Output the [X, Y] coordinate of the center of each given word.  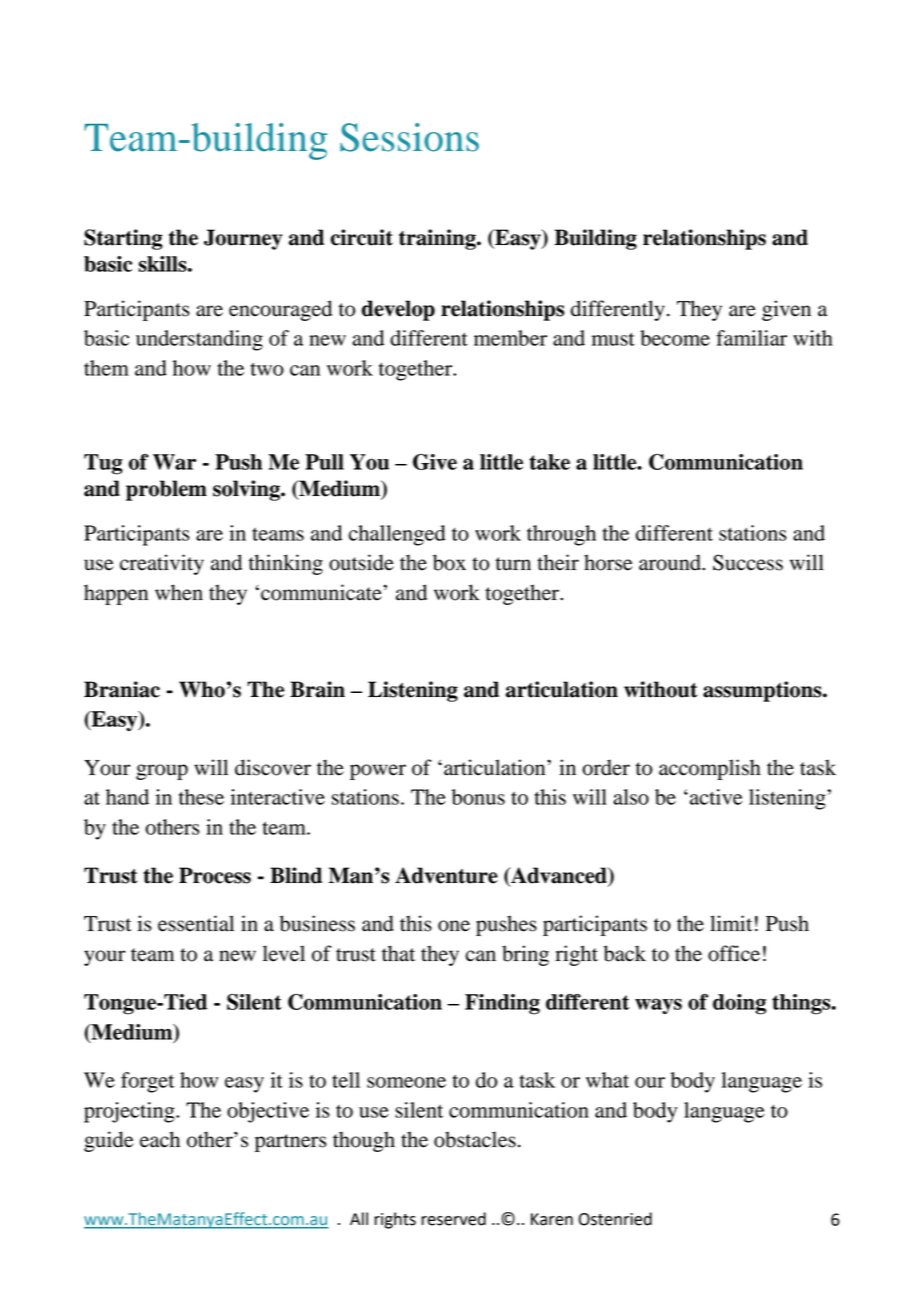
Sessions [409, 137]
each [160, 1139]
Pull [324, 462]
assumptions [763, 691]
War [174, 462]
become [675, 338]
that [398, 953]
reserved [453, 1219]
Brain [317, 689]
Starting [123, 239]
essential [196, 923]
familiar [751, 338]
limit [731, 923]
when [179, 592]
